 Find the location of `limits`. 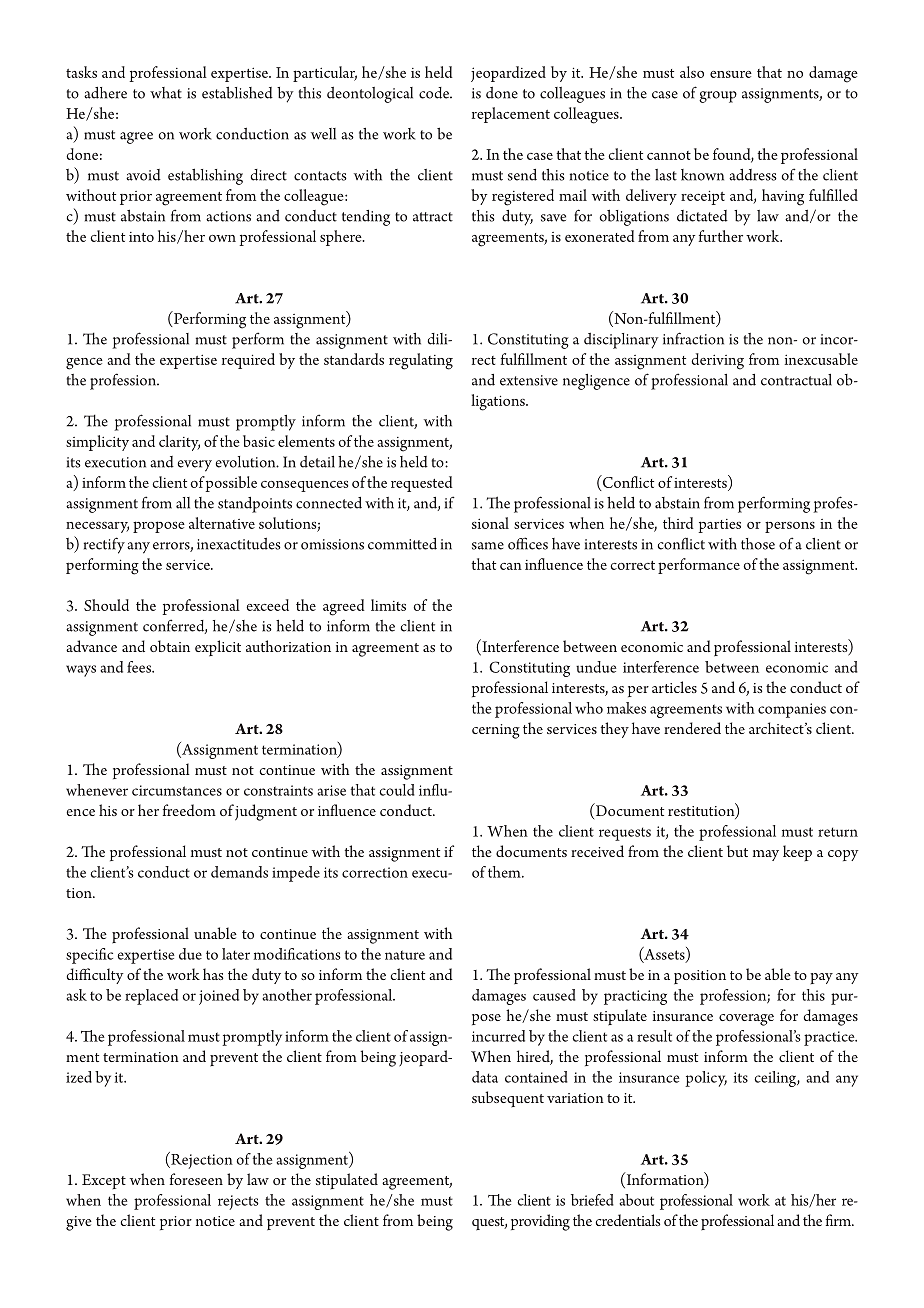

limits is located at coordinates (388, 605).
